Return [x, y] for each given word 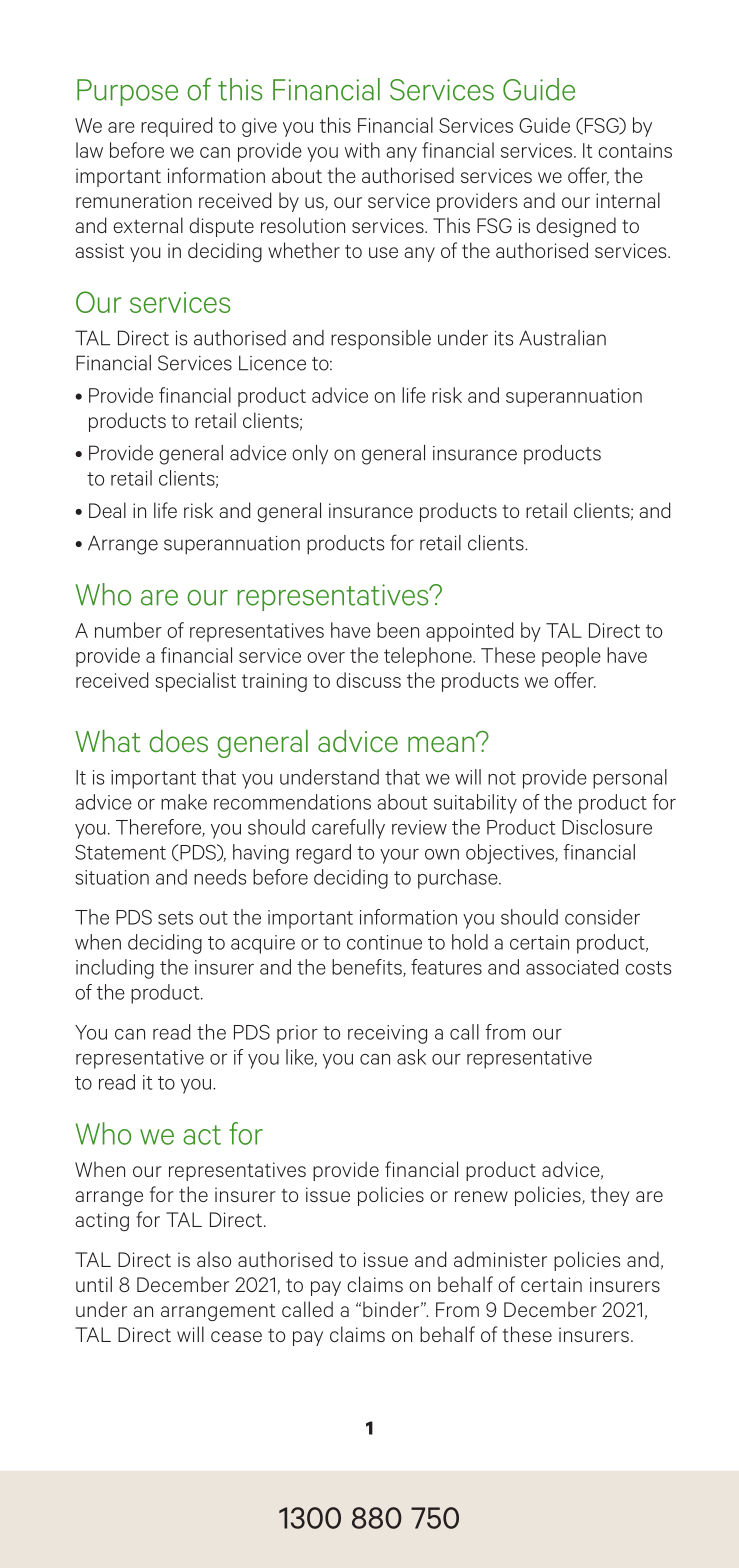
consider [602, 917]
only [310, 454]
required [176, 127]
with [362, 150]
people [571, 657]
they [610, 1196]
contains [635, 150]
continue [384, 942]
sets [175, 918]
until [94, 1284]
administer [500, 1259]
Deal [107, 510]
